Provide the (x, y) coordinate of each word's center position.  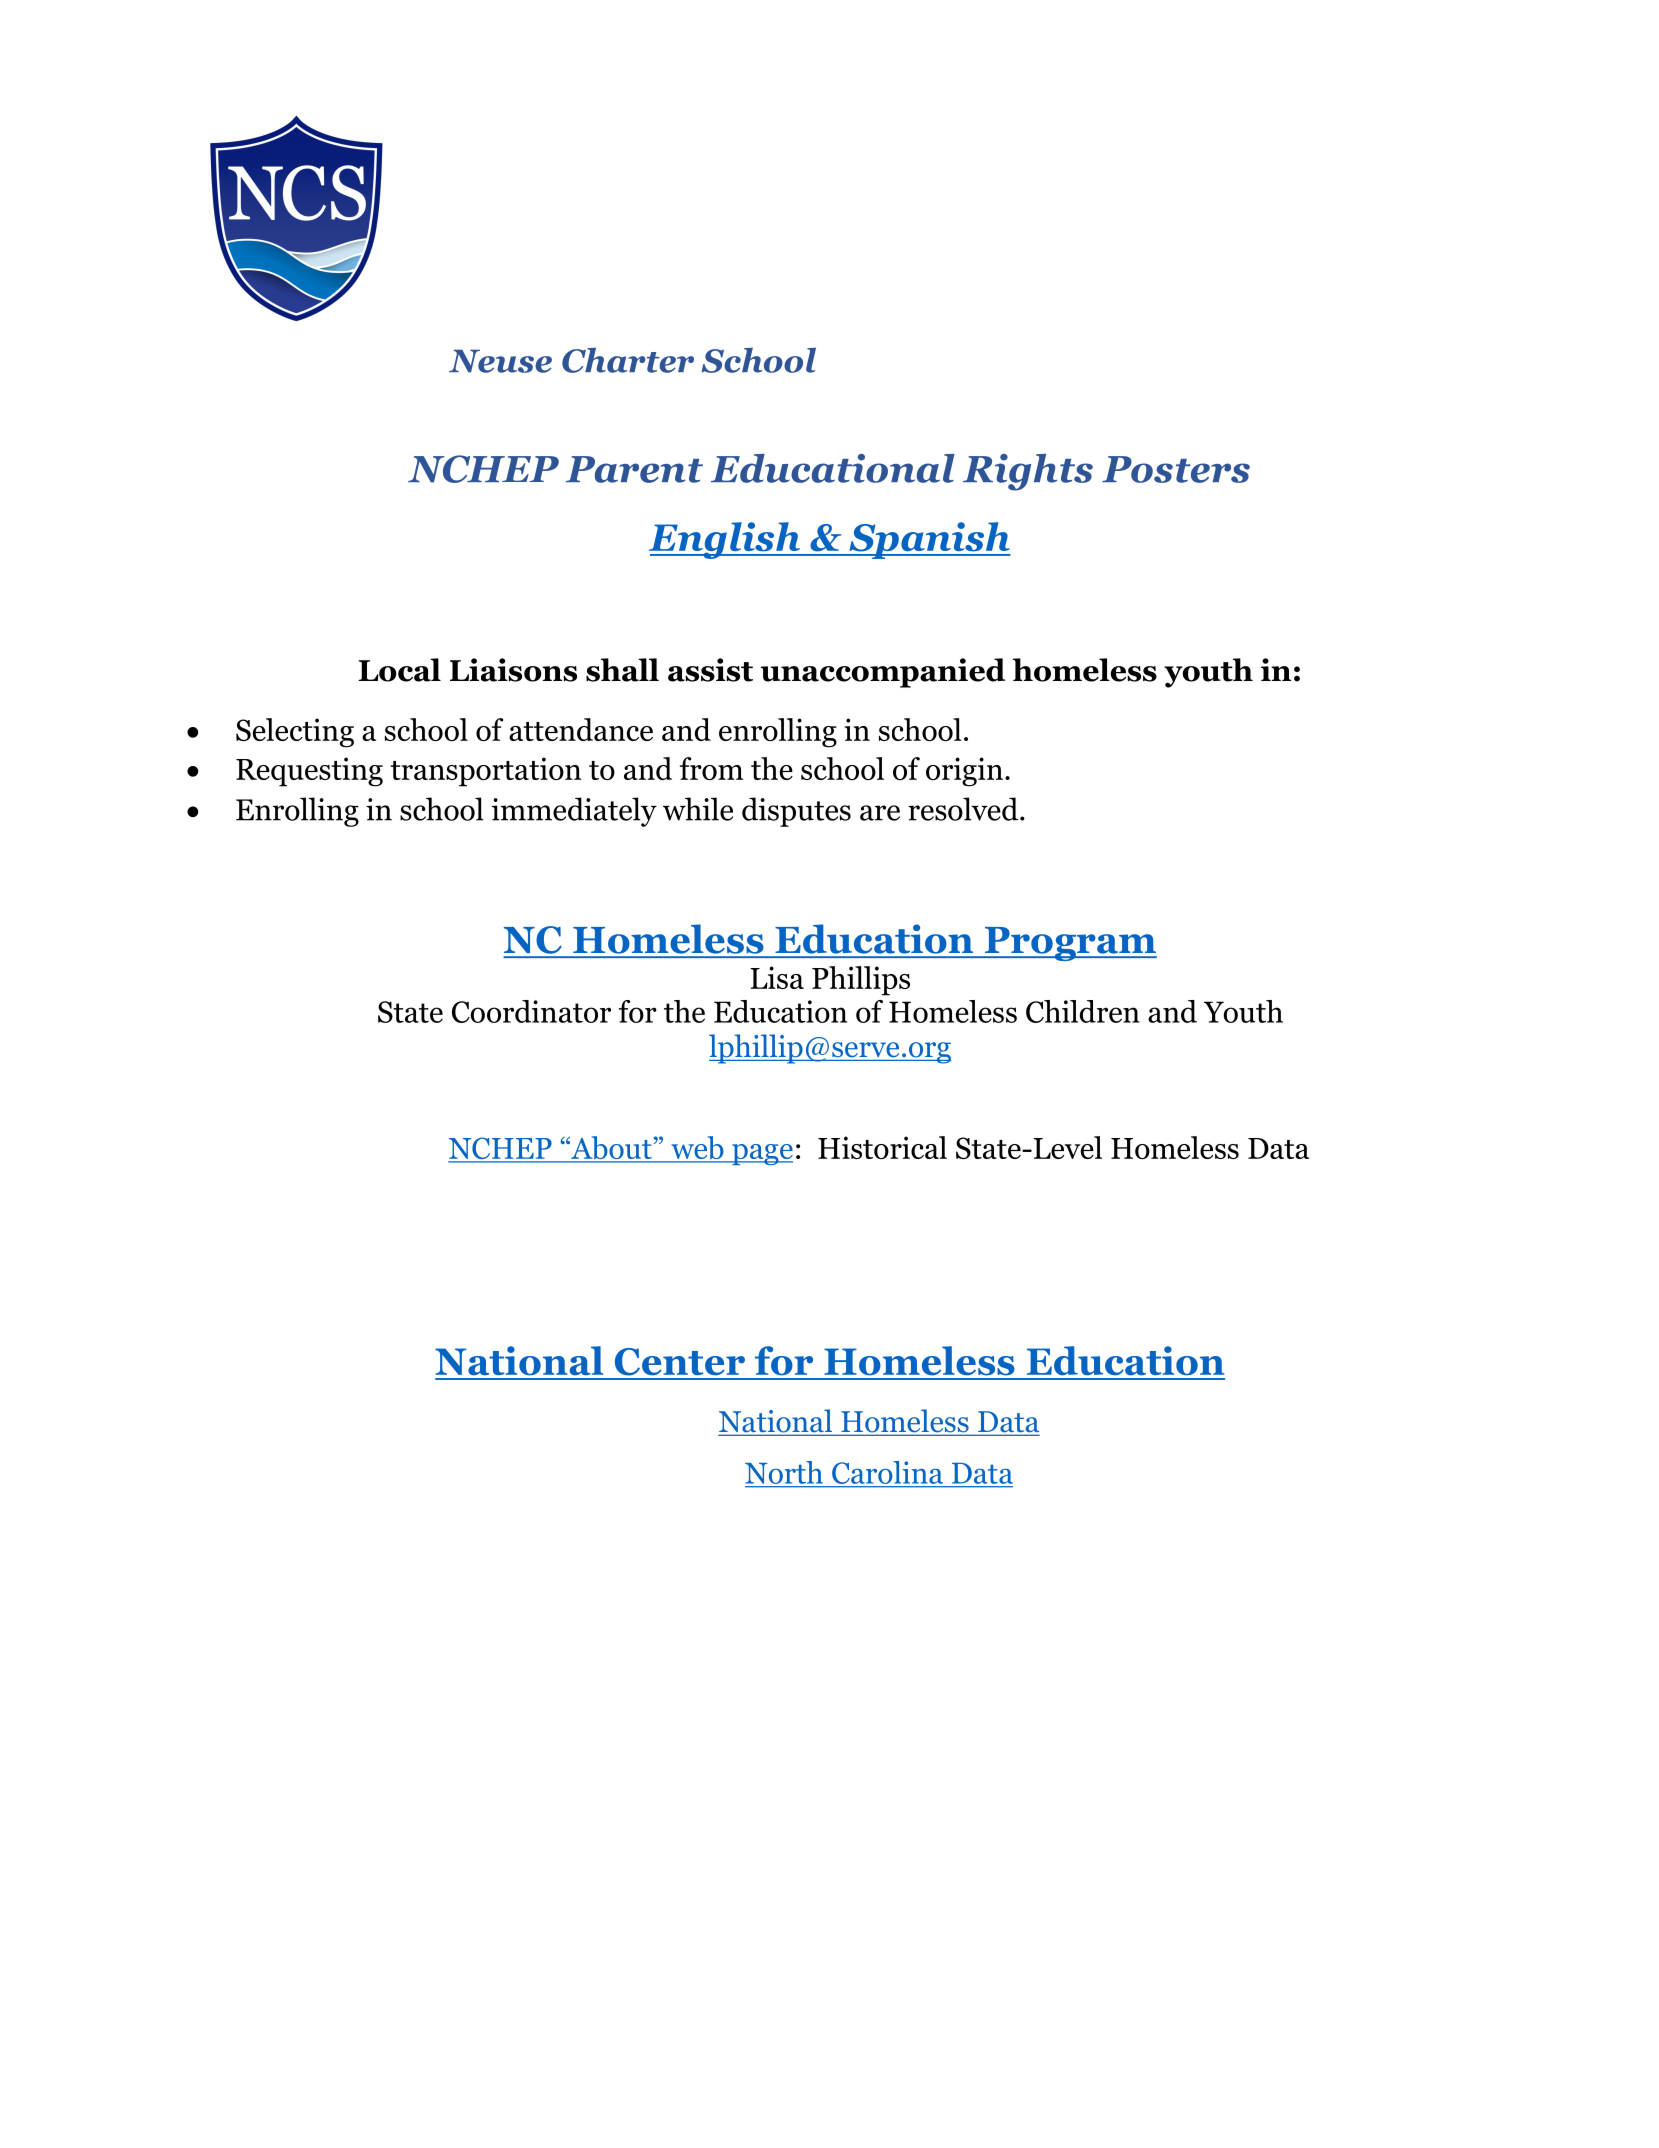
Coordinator (531, 1011)
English (725, 540)
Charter (628, 360)
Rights (1028, 472)
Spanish (929, 540)
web (697, 1149)
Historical (882, 1147)
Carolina (887, 1472)
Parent (634, 469)
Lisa (777, 977)
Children (1083, 1011)
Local (399, 670)
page (761, 1154)
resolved (963, 809)
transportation (485, 772)
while (698, 809)
